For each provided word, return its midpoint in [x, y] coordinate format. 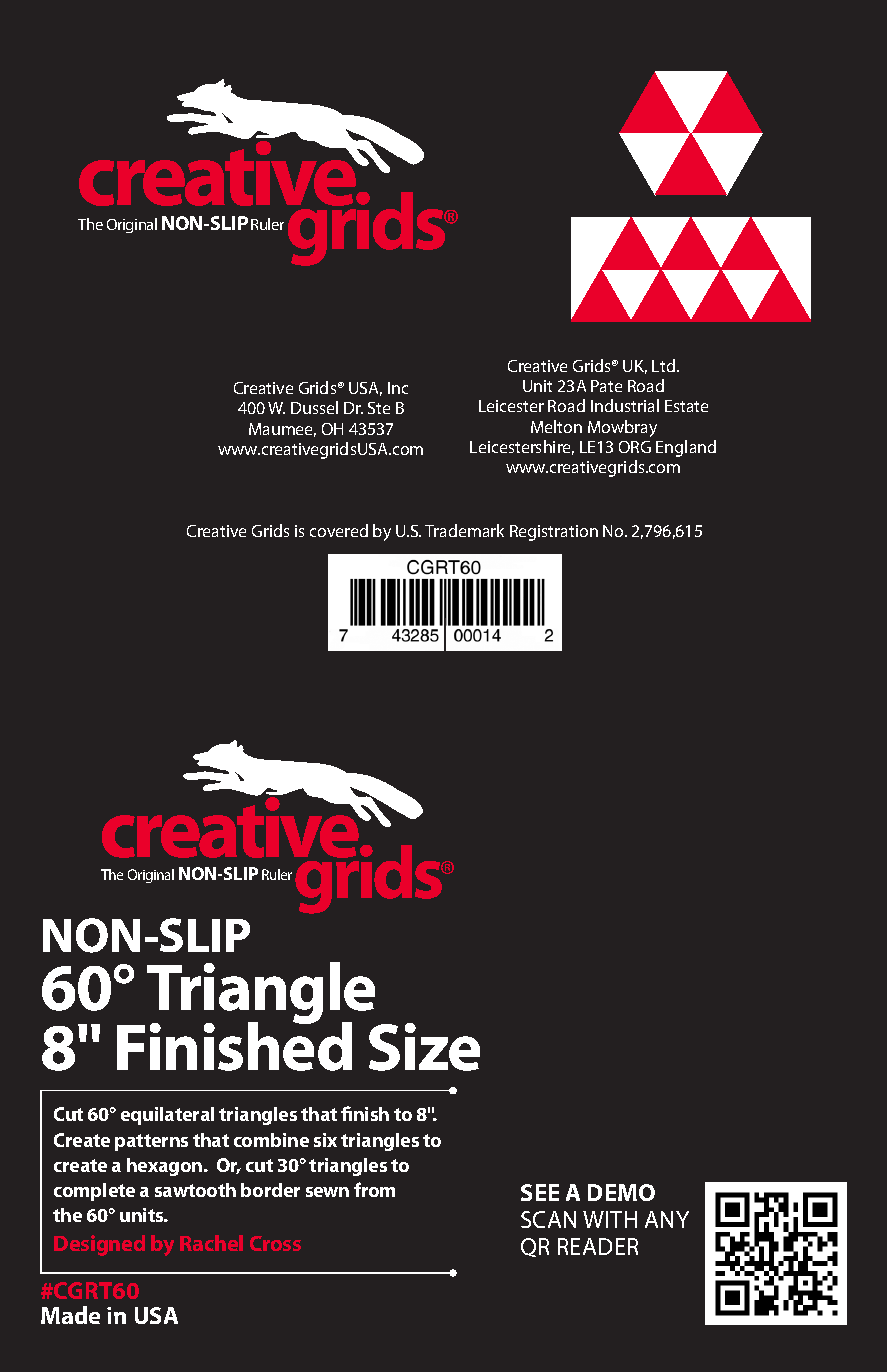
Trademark [464, 530]
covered [339, 530]
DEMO [621, 1192]
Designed [99, 1245]
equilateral [167, 1116]
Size [424, 1047]
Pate [606, 386]
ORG [635, 447]
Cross [275, 1243]
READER [598, 1246]
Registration [554, 533]
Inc [398, 388]
